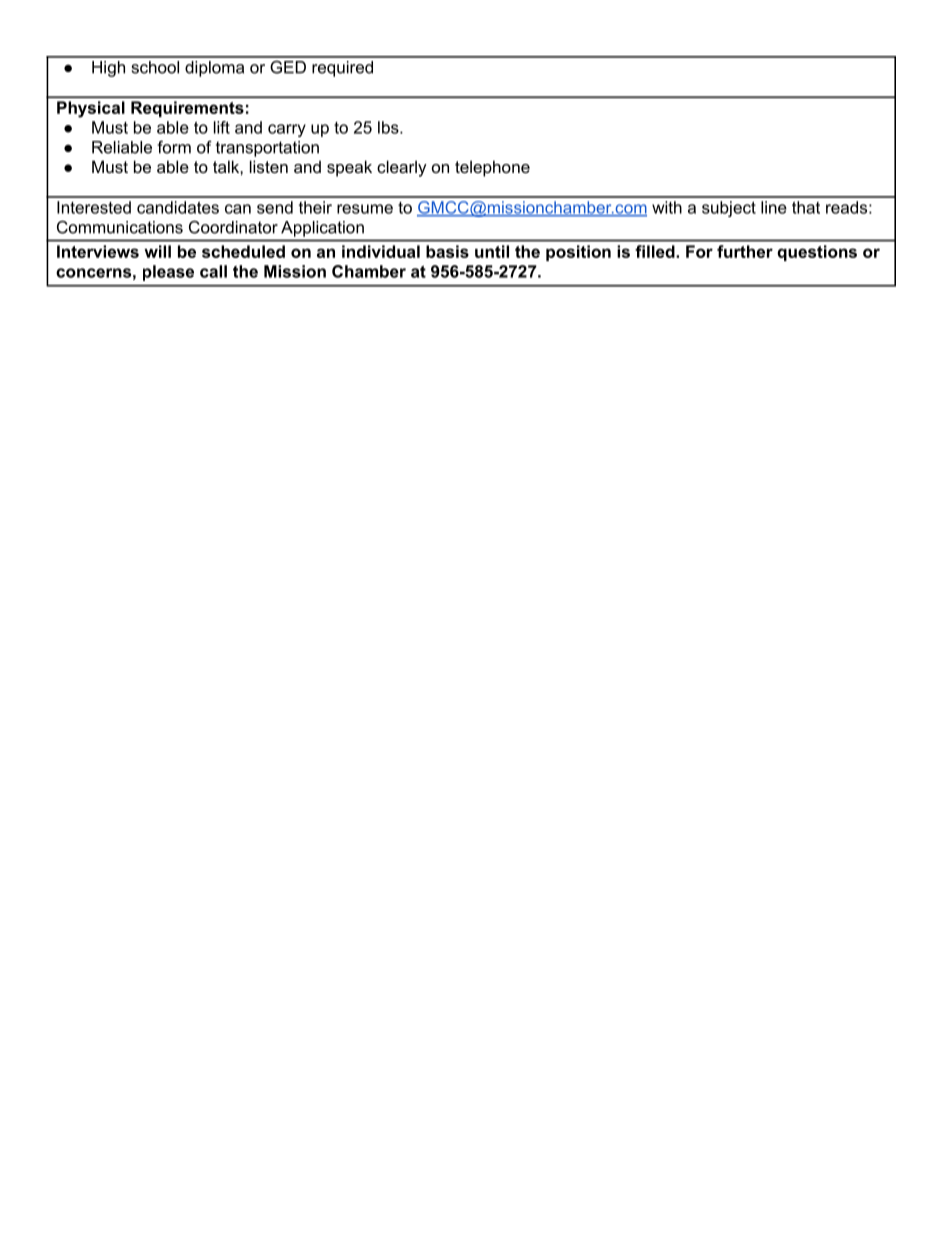 The image size is (952, 1233). Describe the element at coordinates (447, 251) in the document. I see `basis` at that location.
